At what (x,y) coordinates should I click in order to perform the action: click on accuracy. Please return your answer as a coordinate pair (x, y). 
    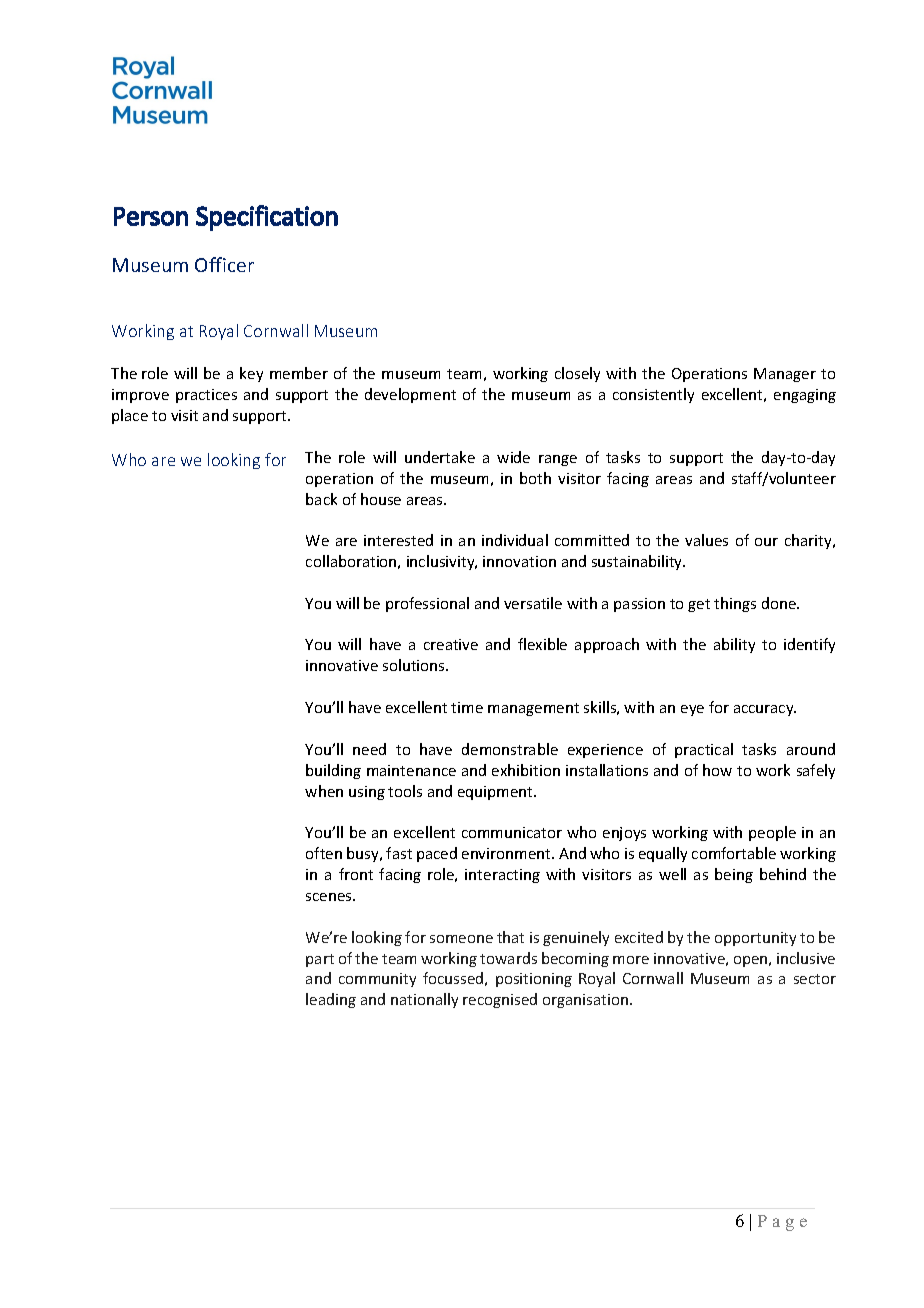
    Looking at the image, I should click on (765, 710).
